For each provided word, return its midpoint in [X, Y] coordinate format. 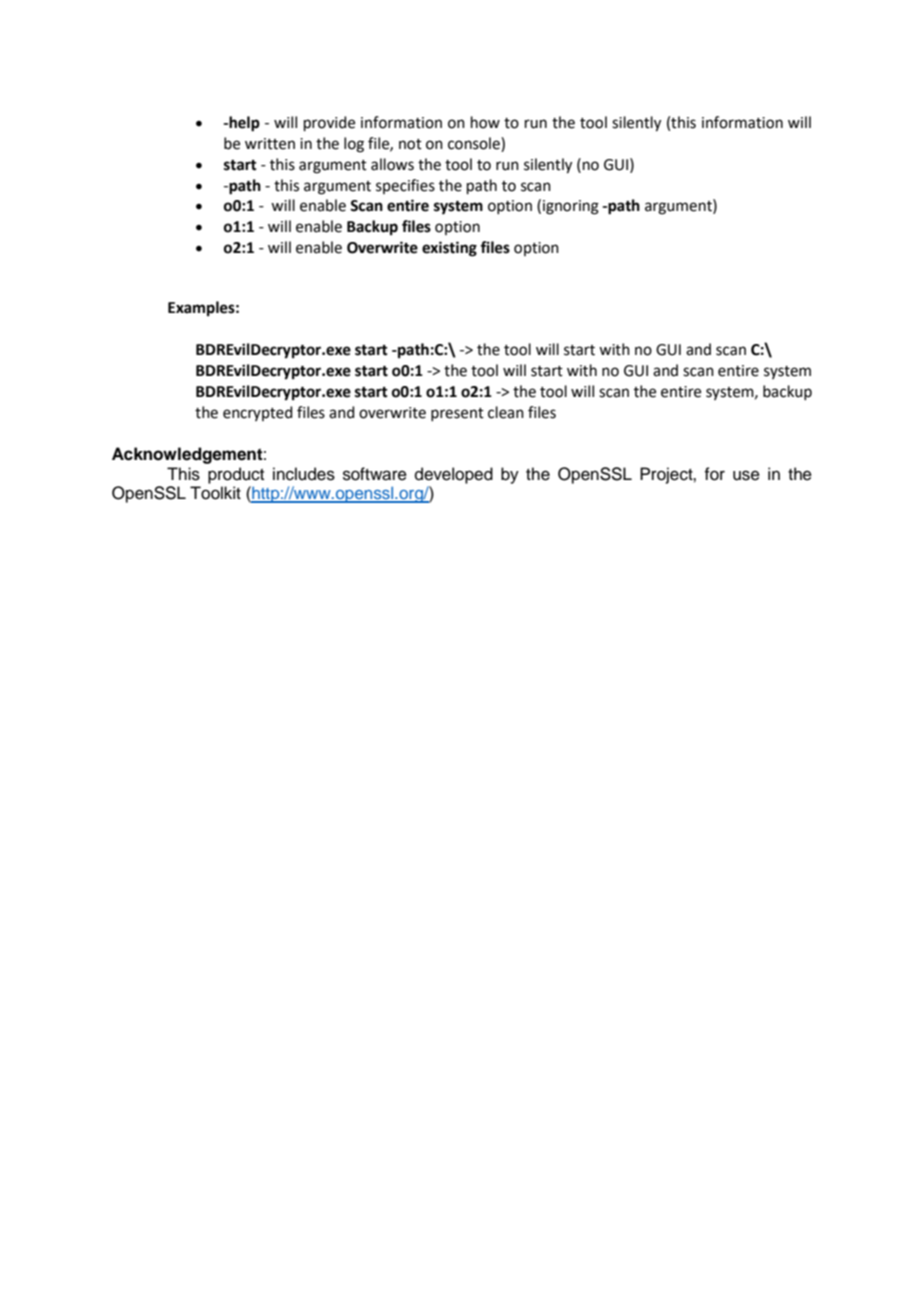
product [236, 475]
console [475, 143]
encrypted [258, 413]
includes [304, 474]
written [270, 144]
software [375, 474]
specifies [405, 186]
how [485, 122]
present [457, 414]
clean [506, 412]
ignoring [571, 207]
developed [454, 475]
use [746, 475]
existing [449, 249]
